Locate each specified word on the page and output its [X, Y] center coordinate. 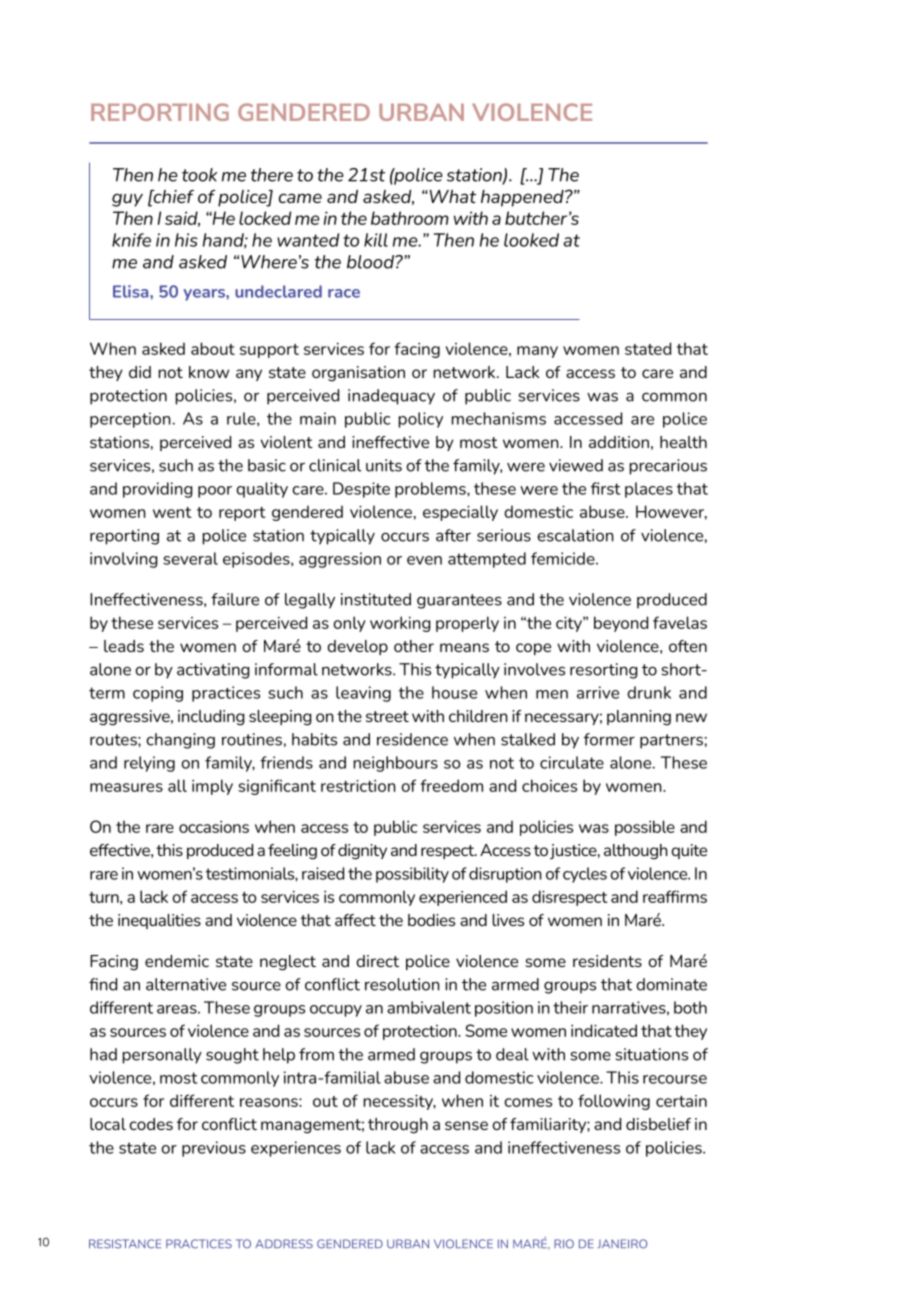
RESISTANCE [125, 1244]
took [199, 175]
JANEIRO [622, 1244]
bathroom [410, 218]
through [398, 1126]
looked [531, 240]
